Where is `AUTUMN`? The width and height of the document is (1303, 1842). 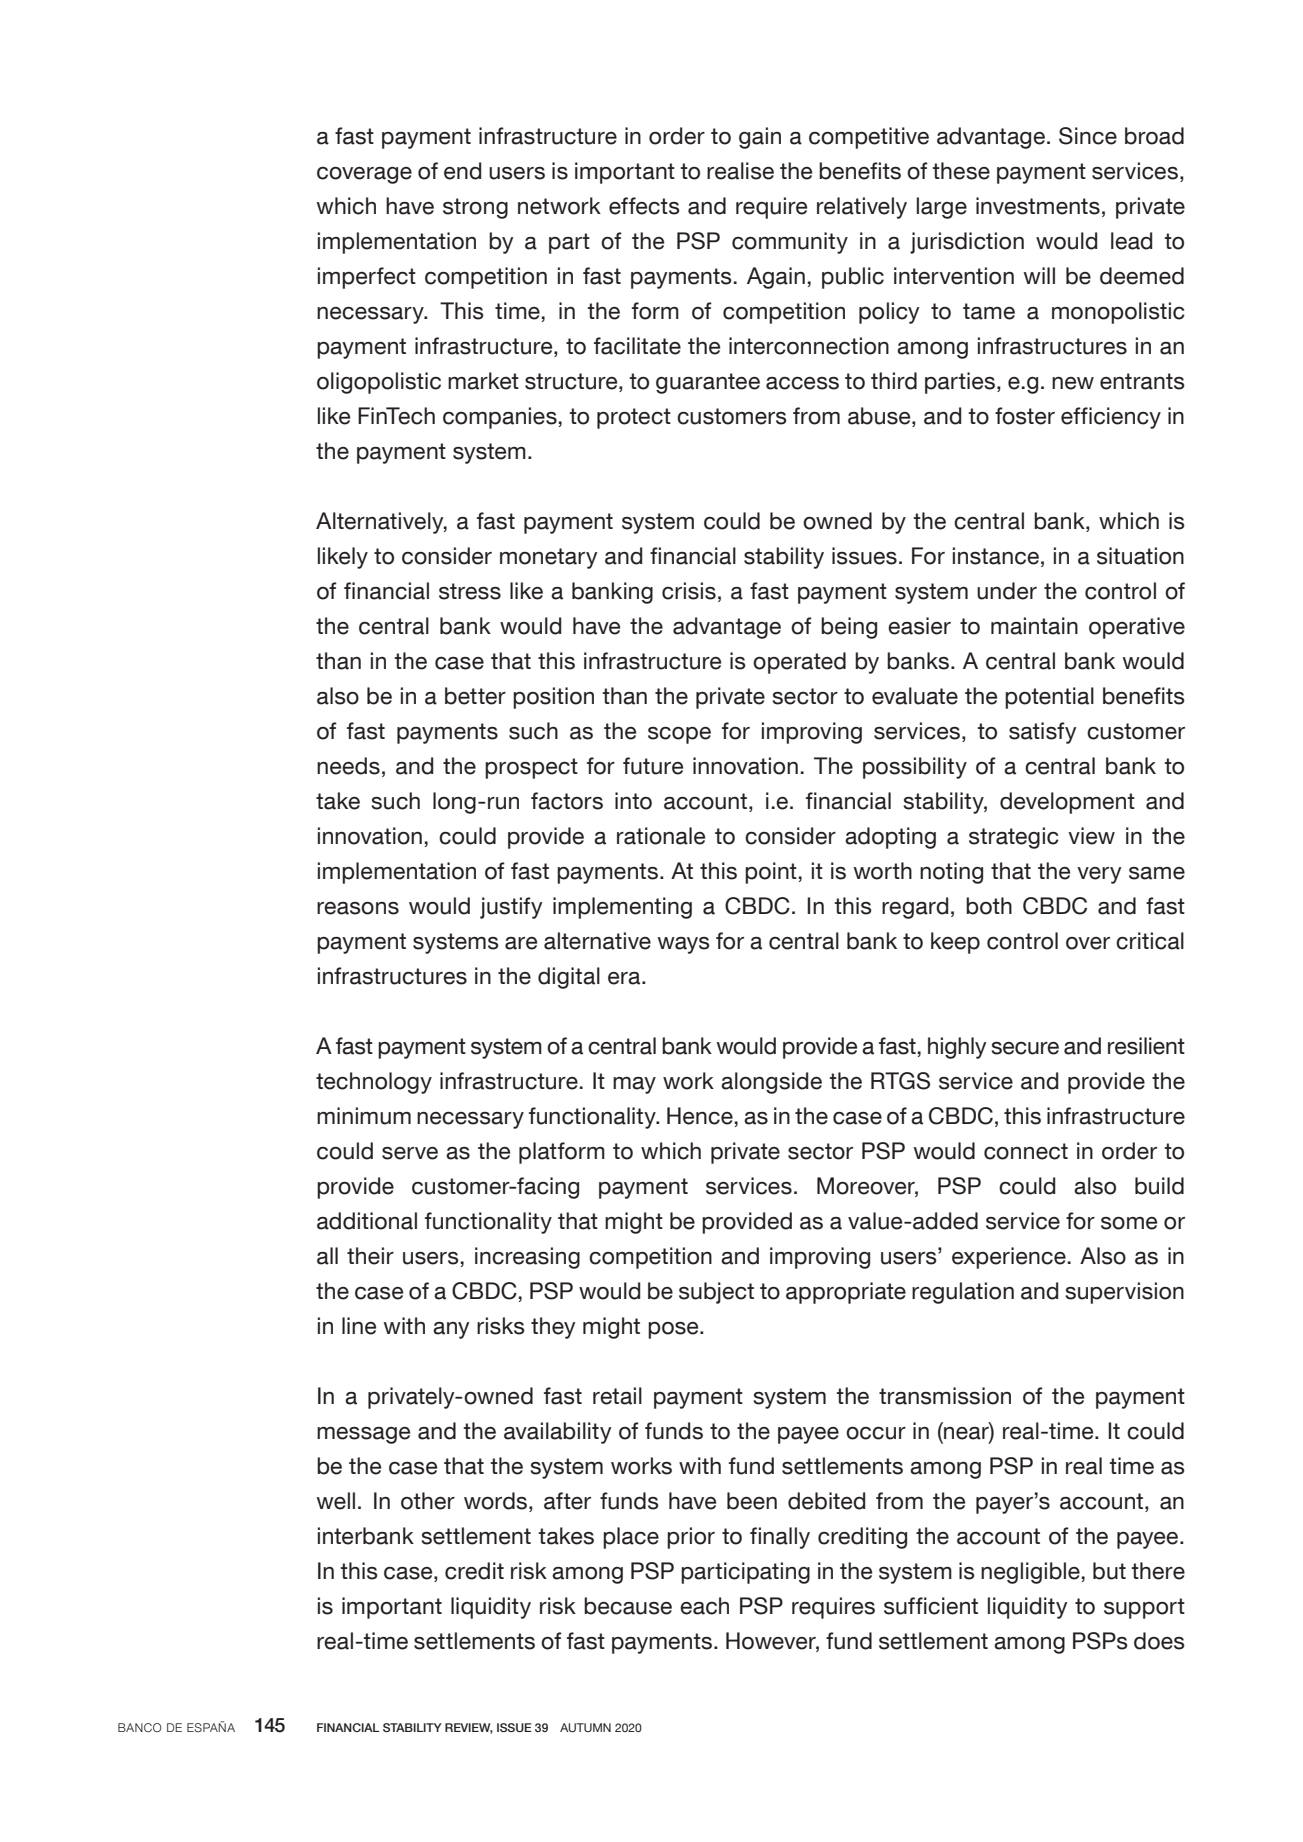
AUTUMN is located at coordinates (585, 1727).
